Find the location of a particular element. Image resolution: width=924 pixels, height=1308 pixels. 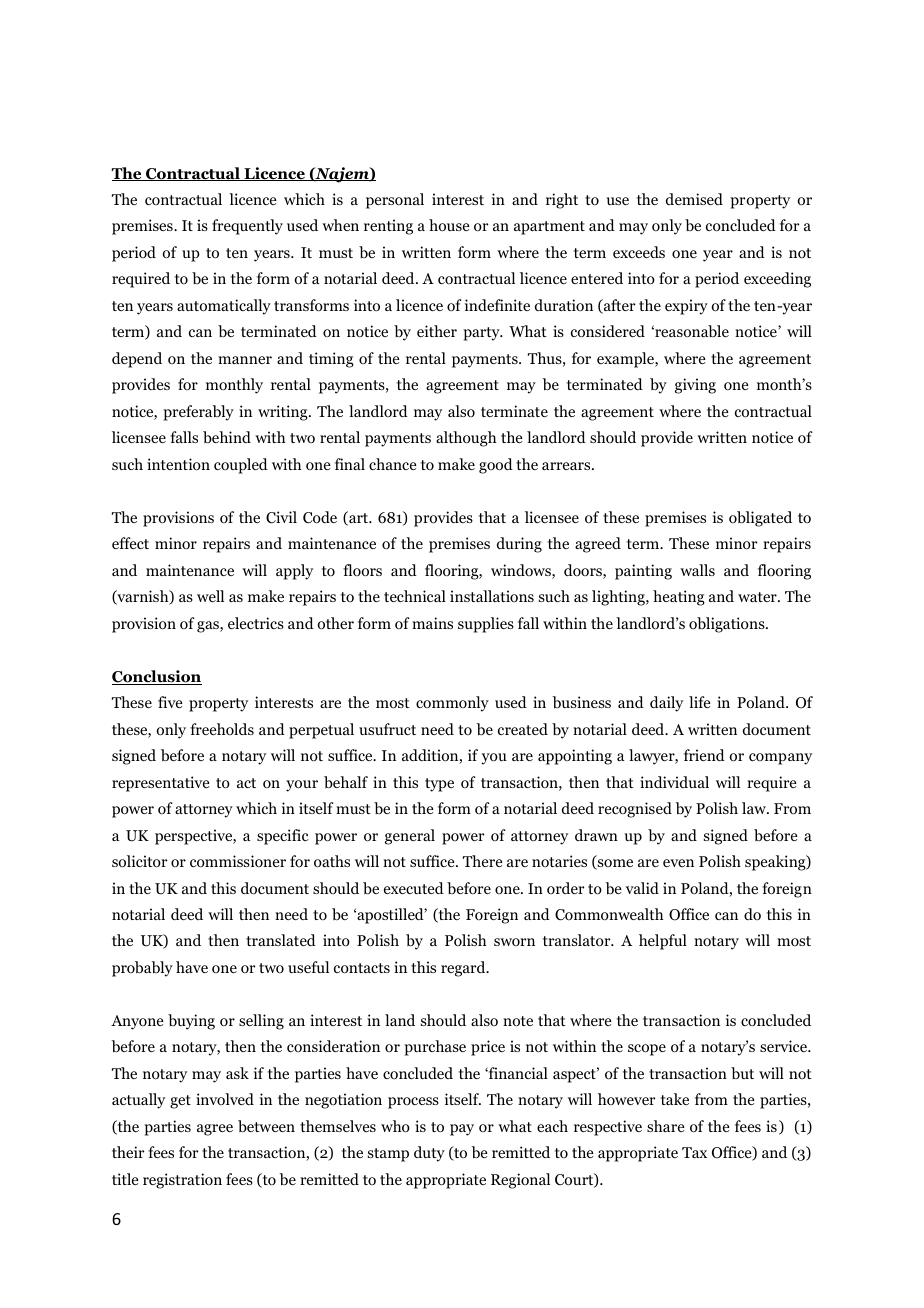

house is located at coordinates (449, 225).
